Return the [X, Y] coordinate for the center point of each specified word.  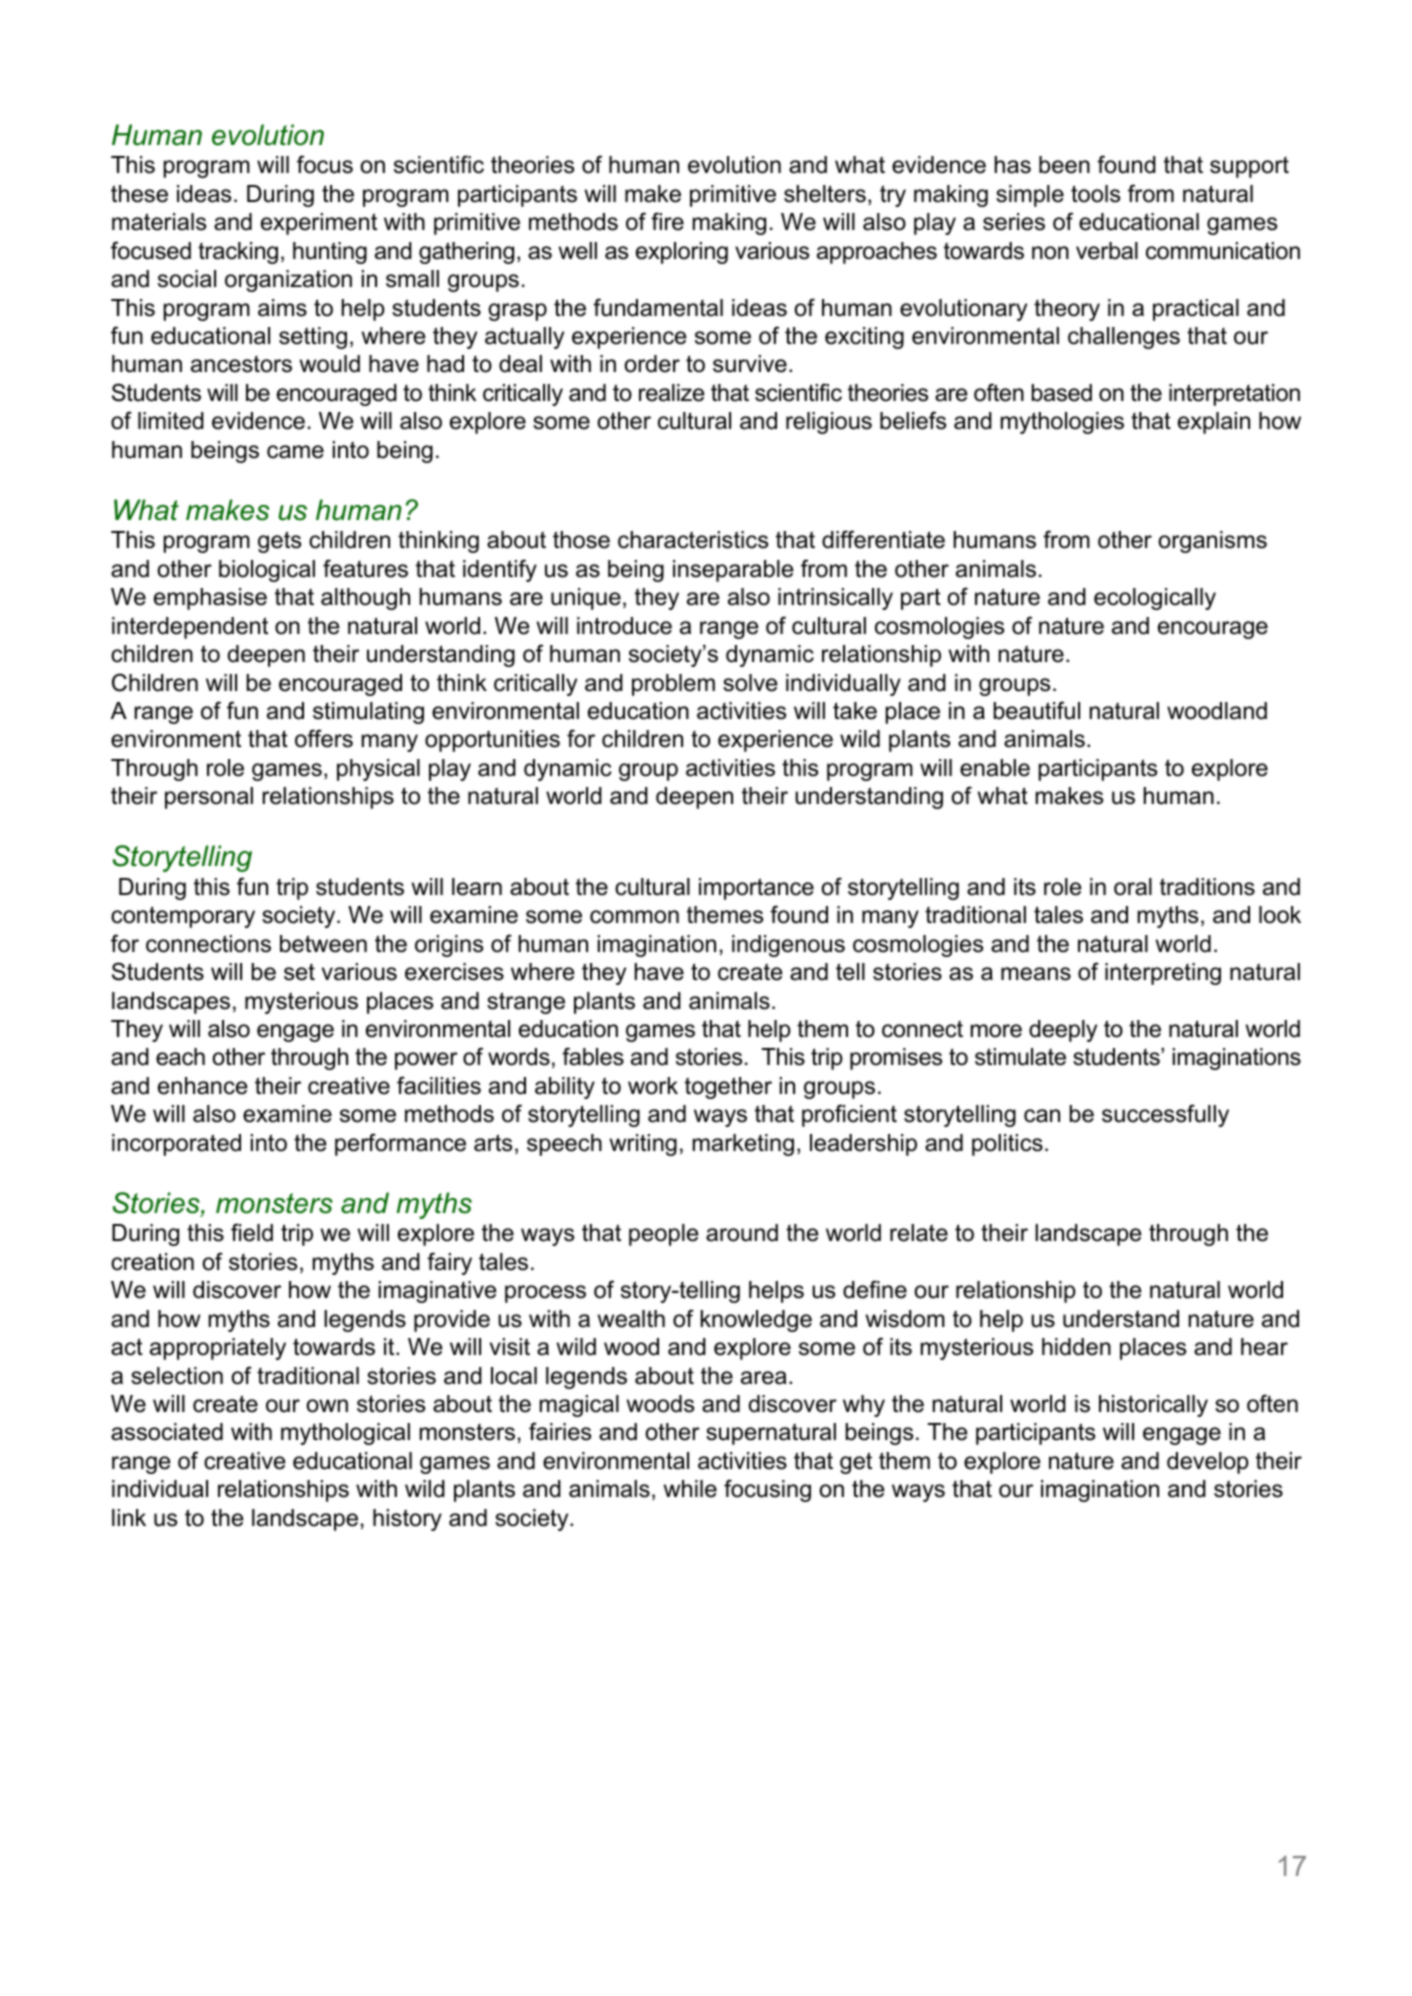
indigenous [788, 946]
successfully [1165, 1115]
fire [667, 221]
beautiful [1037, 710]
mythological [345, 1434]
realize [672, 393]
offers [324, 738]
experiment [319, 224]
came [295, 452]
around [742, 1233]
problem [673, 685]
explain [1214, 423]
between [323, 944]
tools [1095, 194]
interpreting [1163, 974]
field [252, 1232]
